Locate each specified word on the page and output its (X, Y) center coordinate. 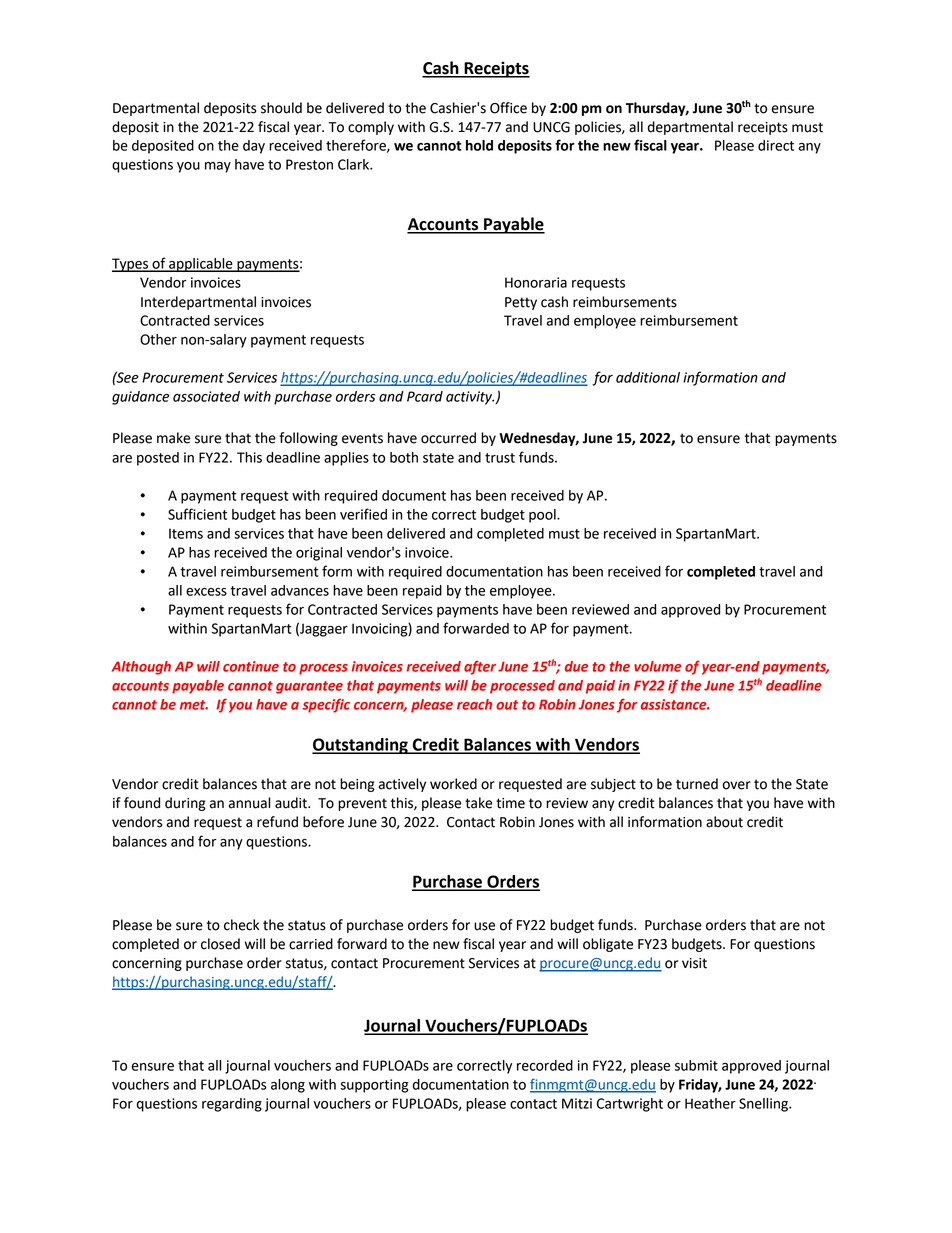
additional (648, 377)
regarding (232, 1105)
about (724, 822)
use (484, 926)
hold (479, 145)
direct (776, 145)
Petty (521, 303)
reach (474, 704)
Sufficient (197, 514)
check (242, 925)
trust (500, 458)
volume (657, 666)
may (218, 167)
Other (158, 339)
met (194, 705)
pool (543, 516)
